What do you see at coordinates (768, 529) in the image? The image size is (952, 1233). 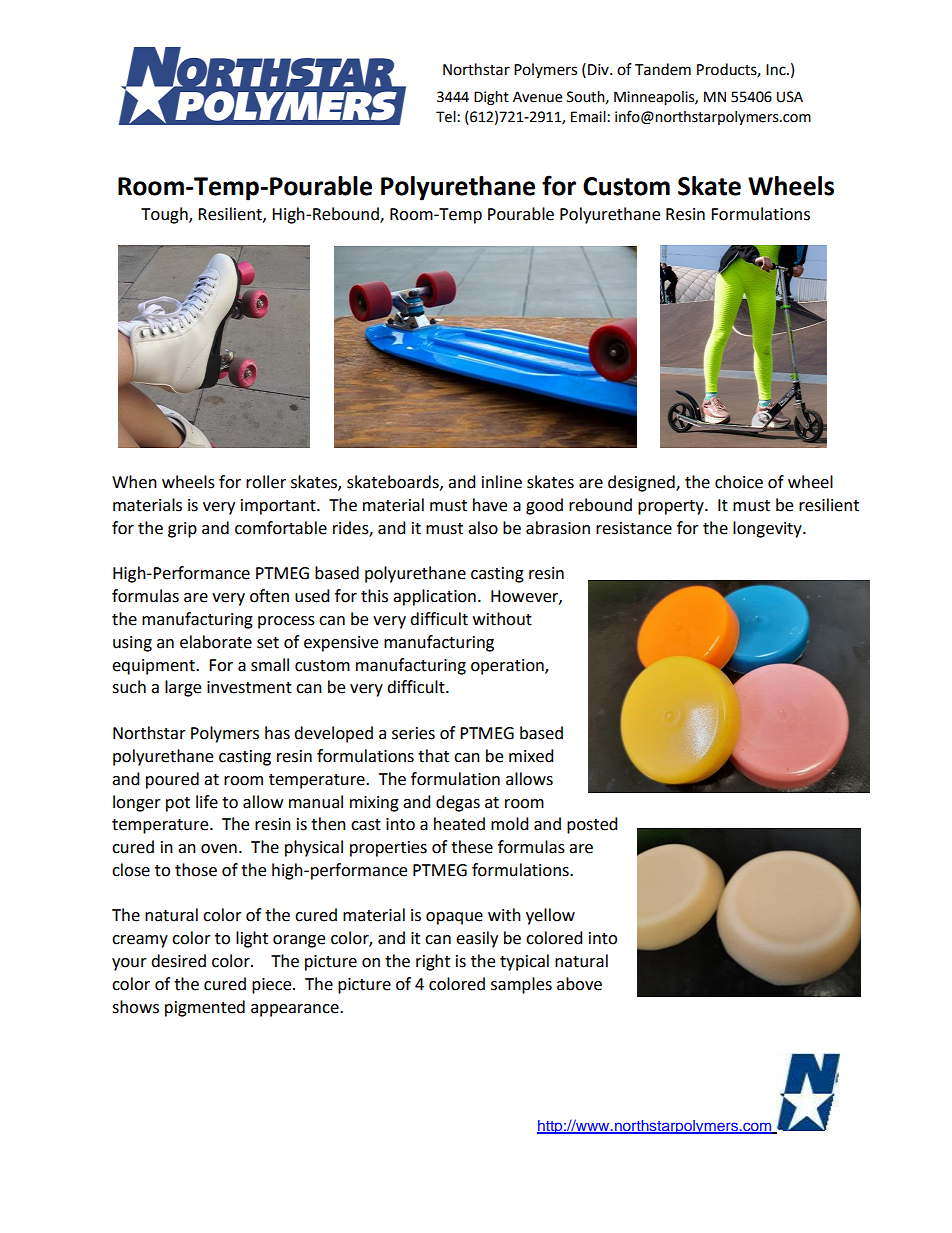 I see `longevity` at bounding box center [768, 529].
